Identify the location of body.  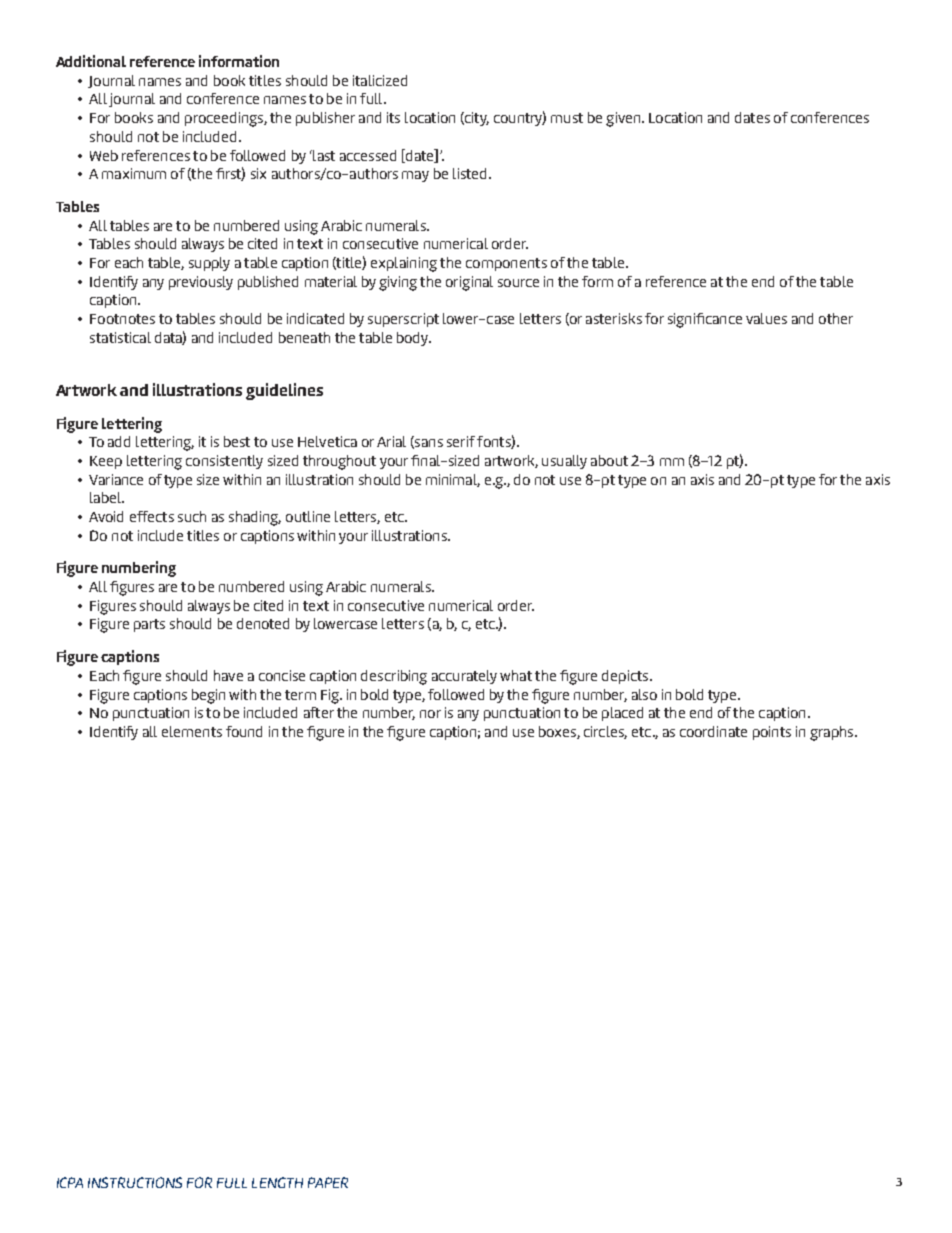
(414, 339).
